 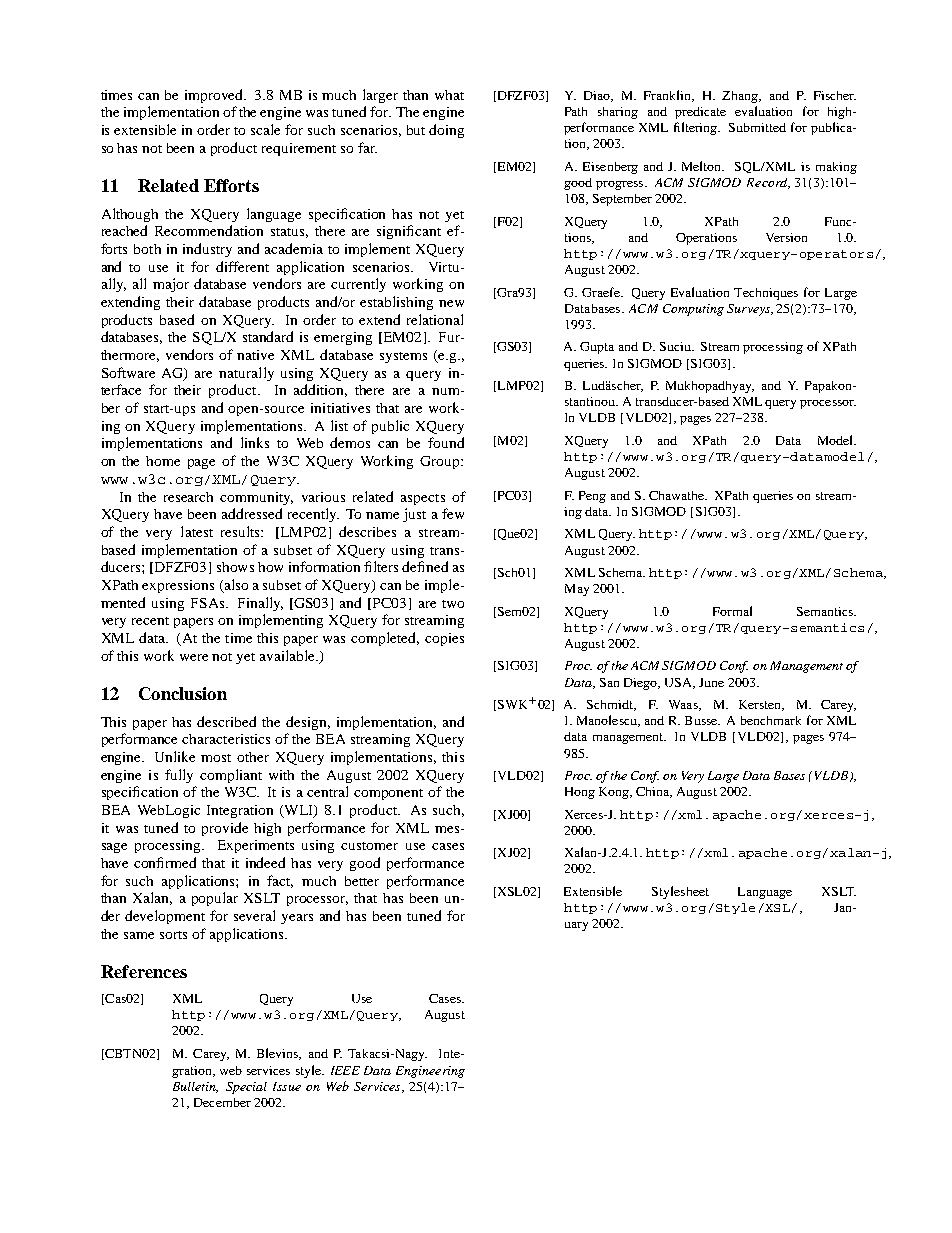 I want to click on China, so click(x=654, y=792).
